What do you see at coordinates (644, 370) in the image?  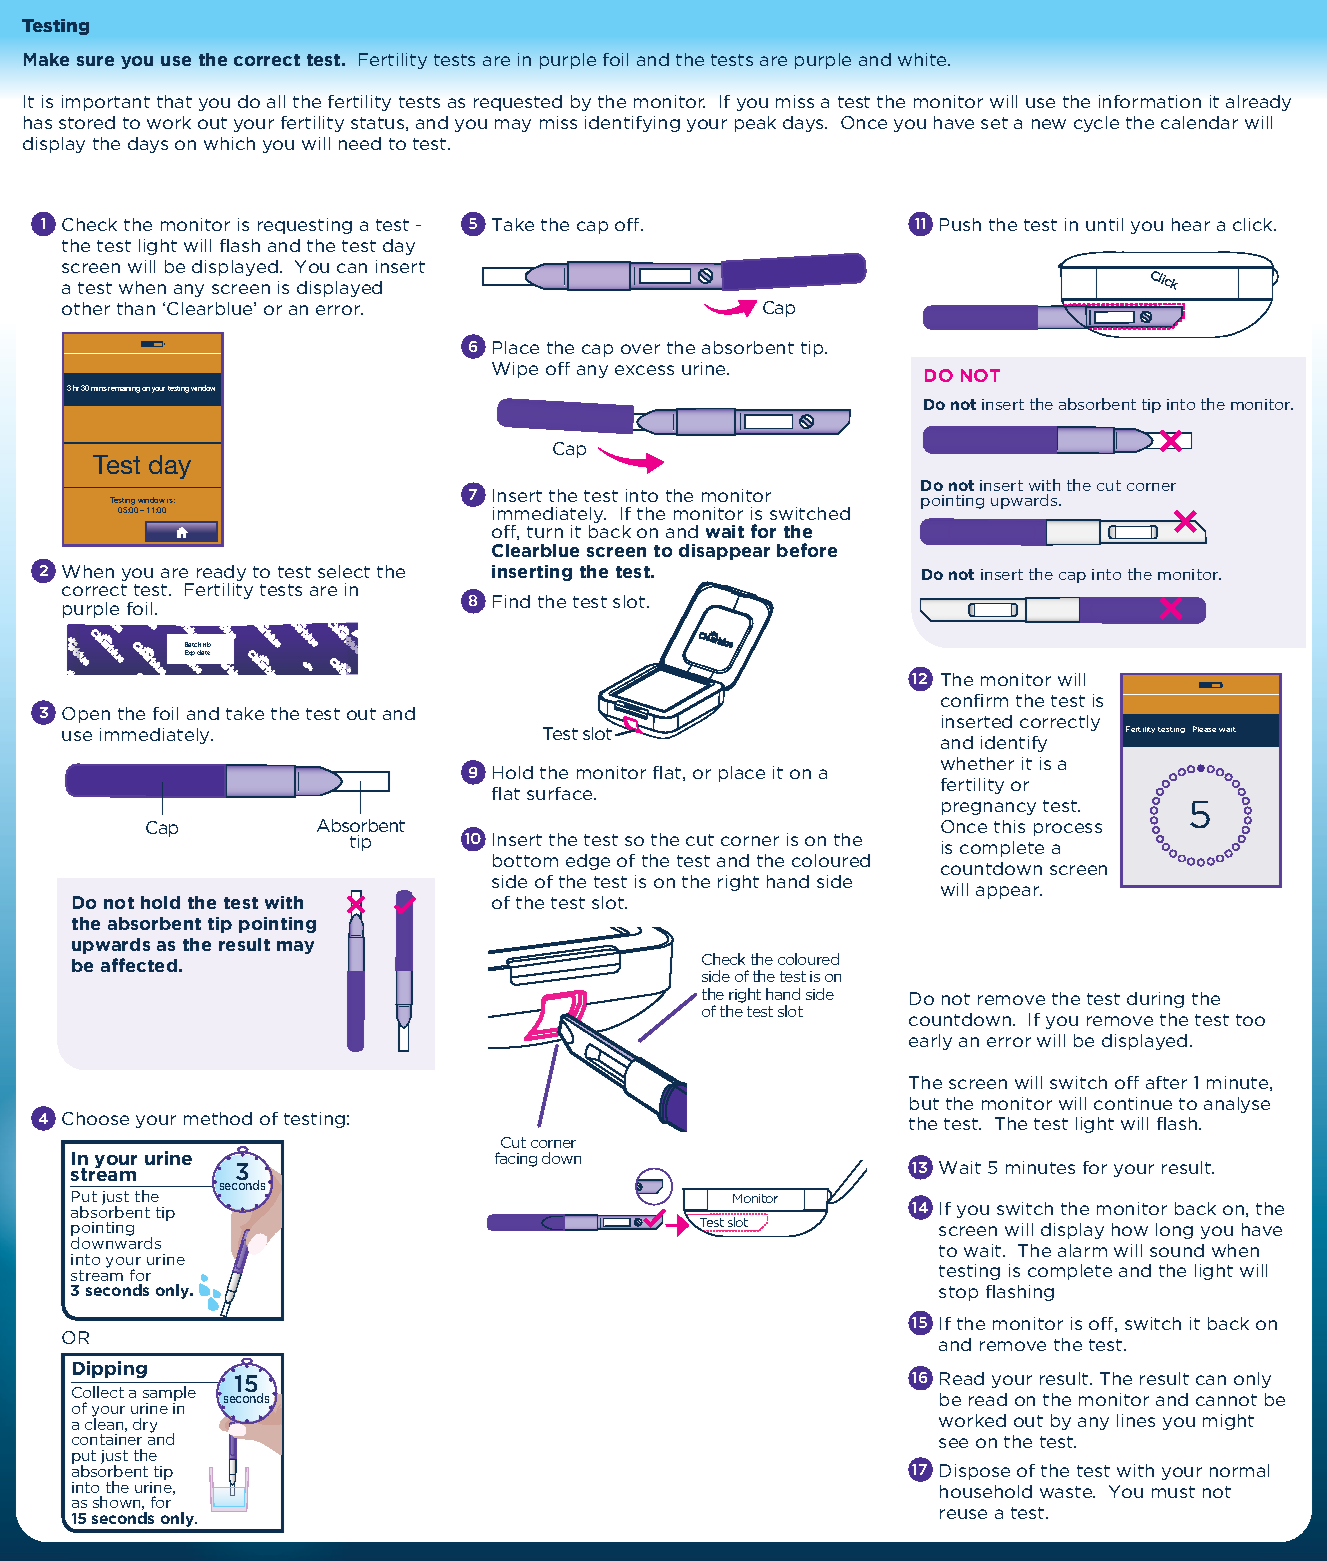 I see `excess` at bounding box center [644, 370].
